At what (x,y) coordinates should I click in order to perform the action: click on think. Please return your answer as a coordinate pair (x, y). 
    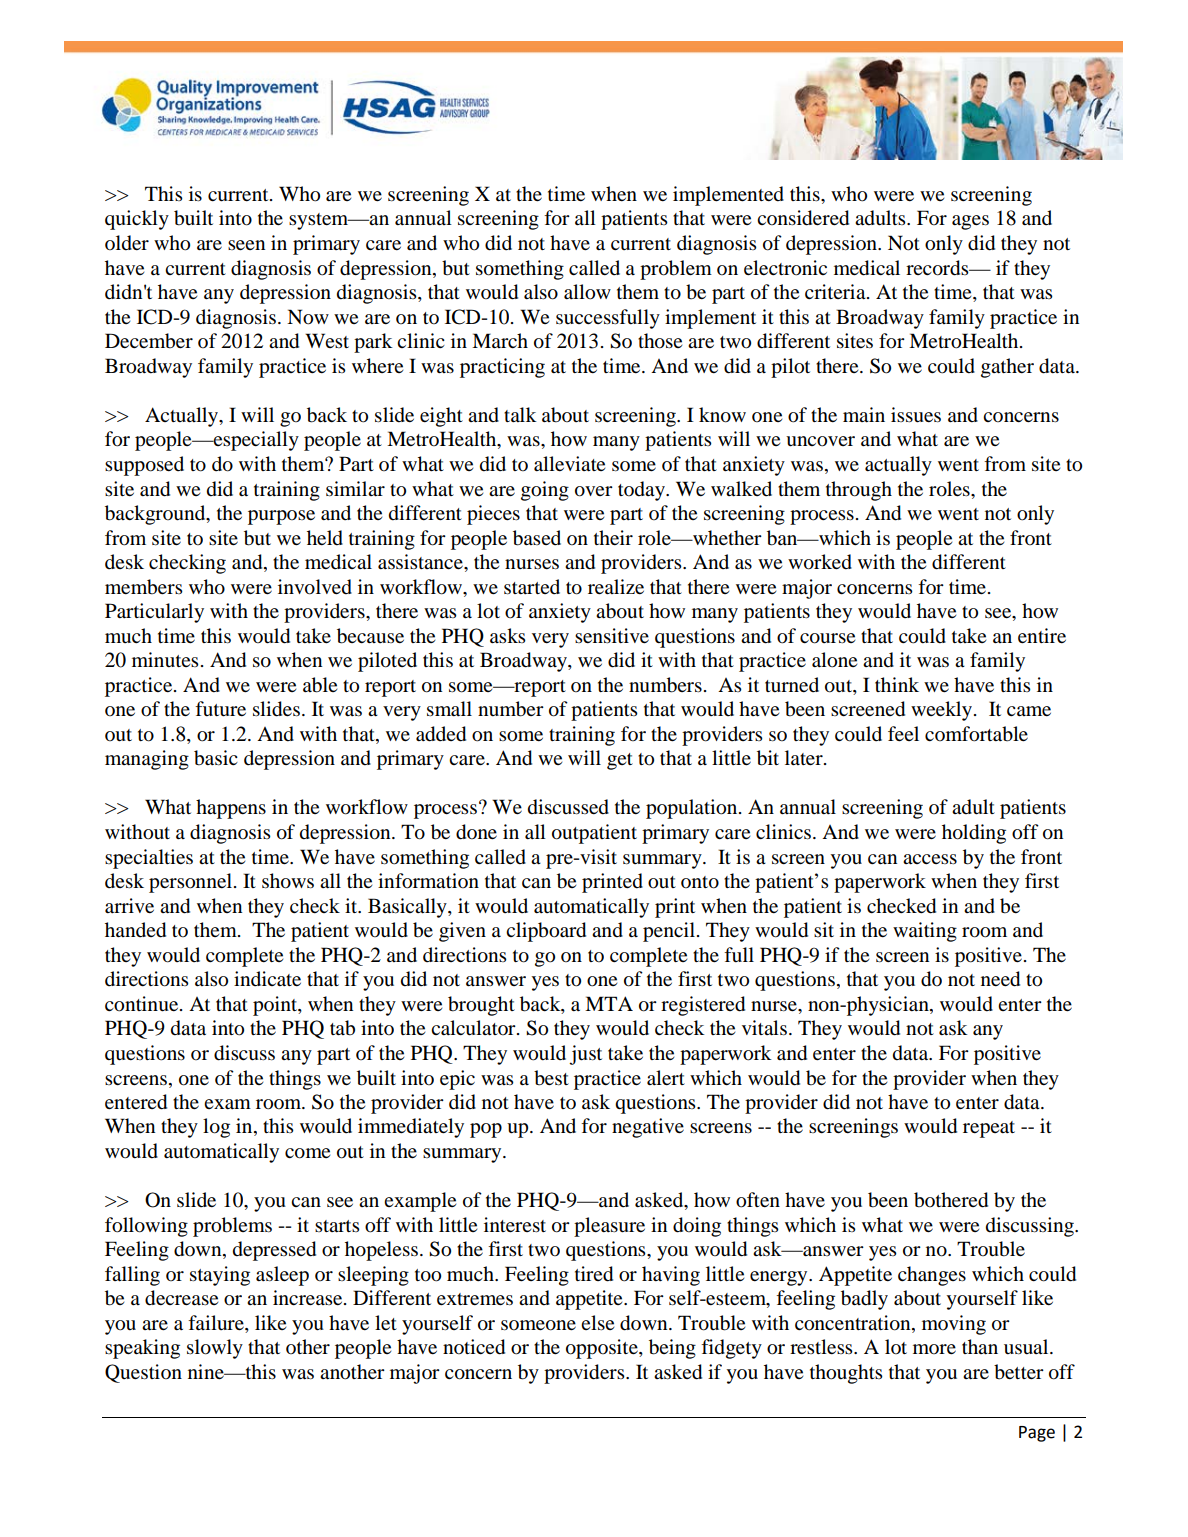
    Looking at the image, I should click on (897, 684).
